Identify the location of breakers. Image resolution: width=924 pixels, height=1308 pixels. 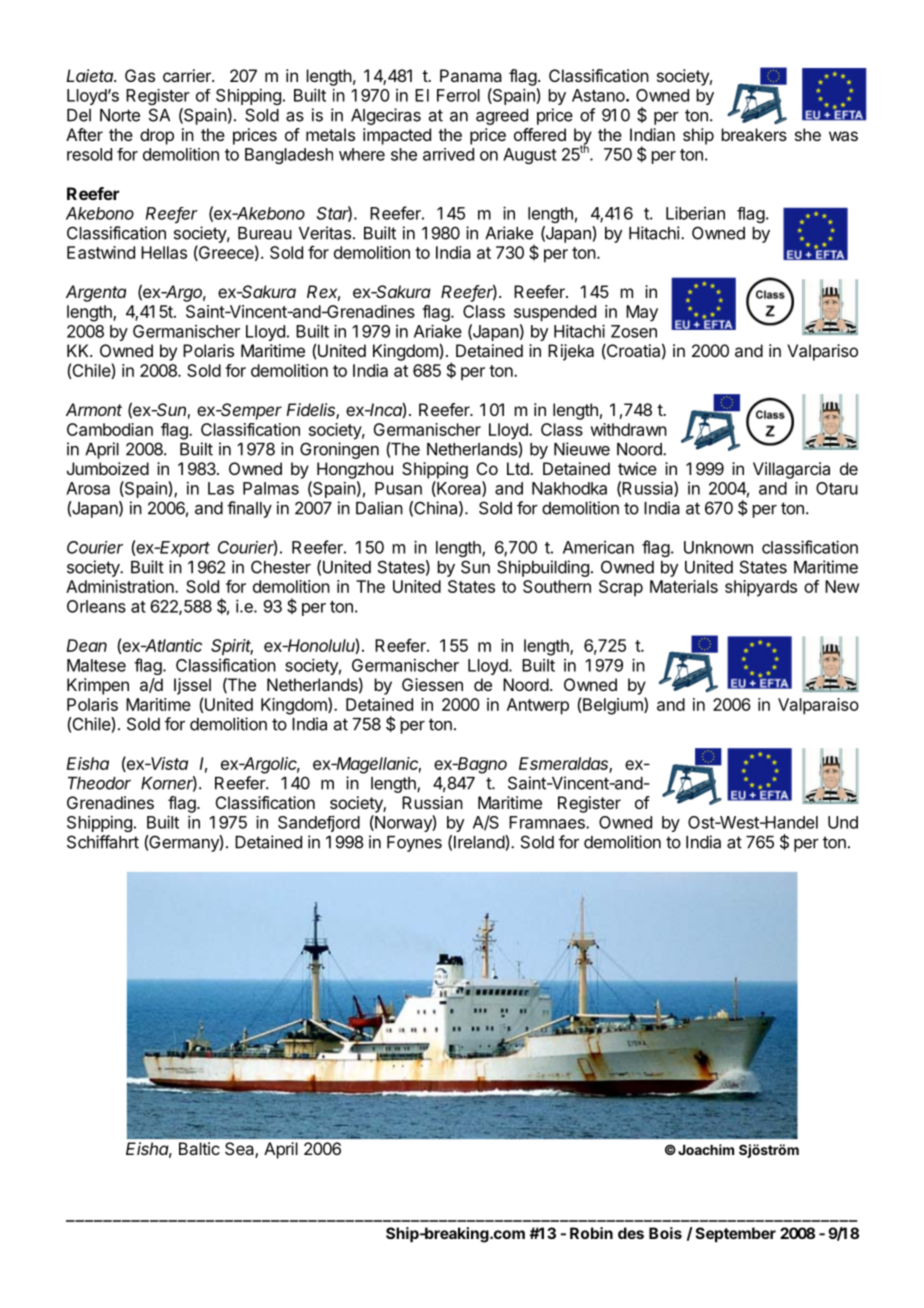
(754, 134).
